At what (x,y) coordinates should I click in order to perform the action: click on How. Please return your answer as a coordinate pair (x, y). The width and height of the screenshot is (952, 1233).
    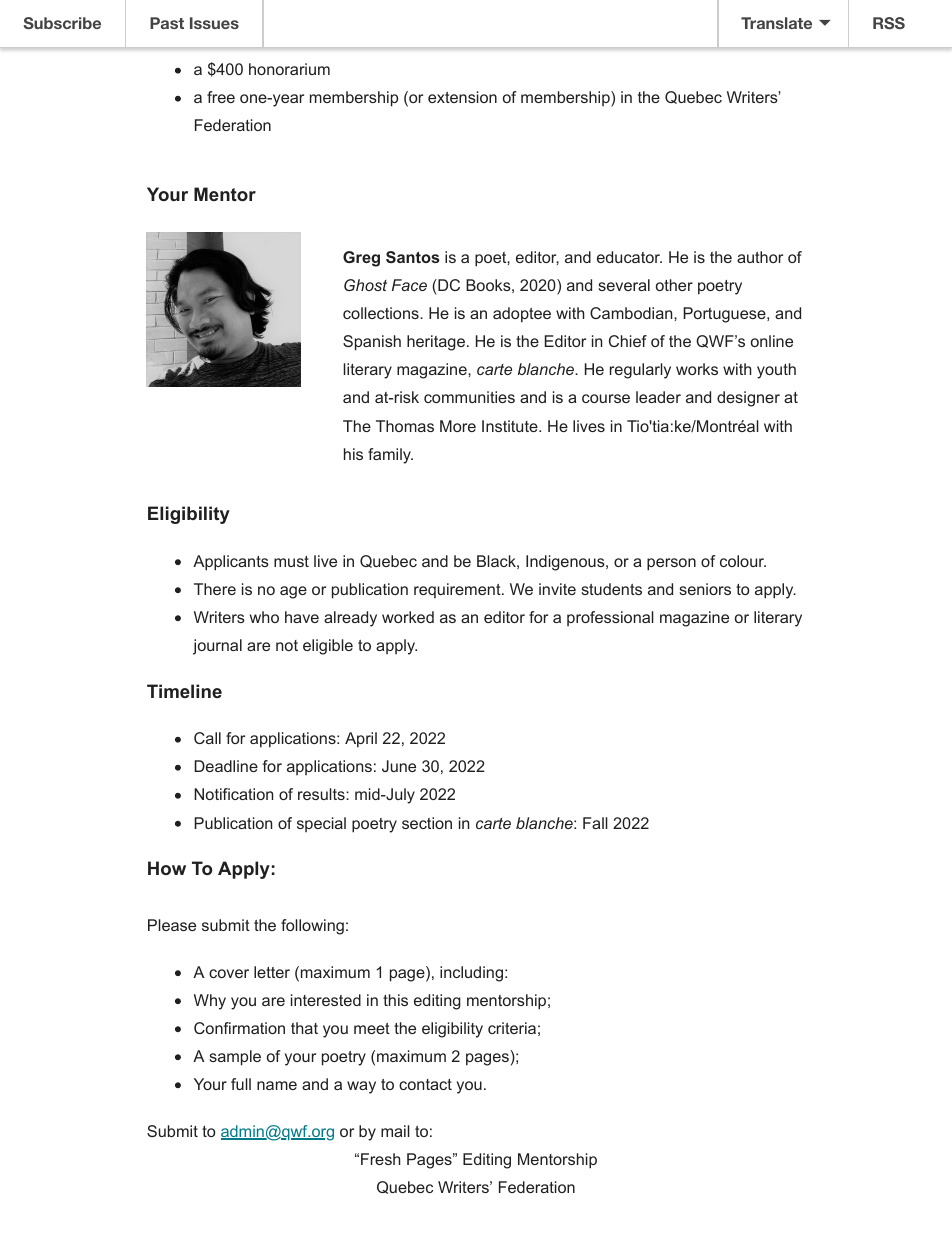
    Looking at the image, I should click on (167, 868).
